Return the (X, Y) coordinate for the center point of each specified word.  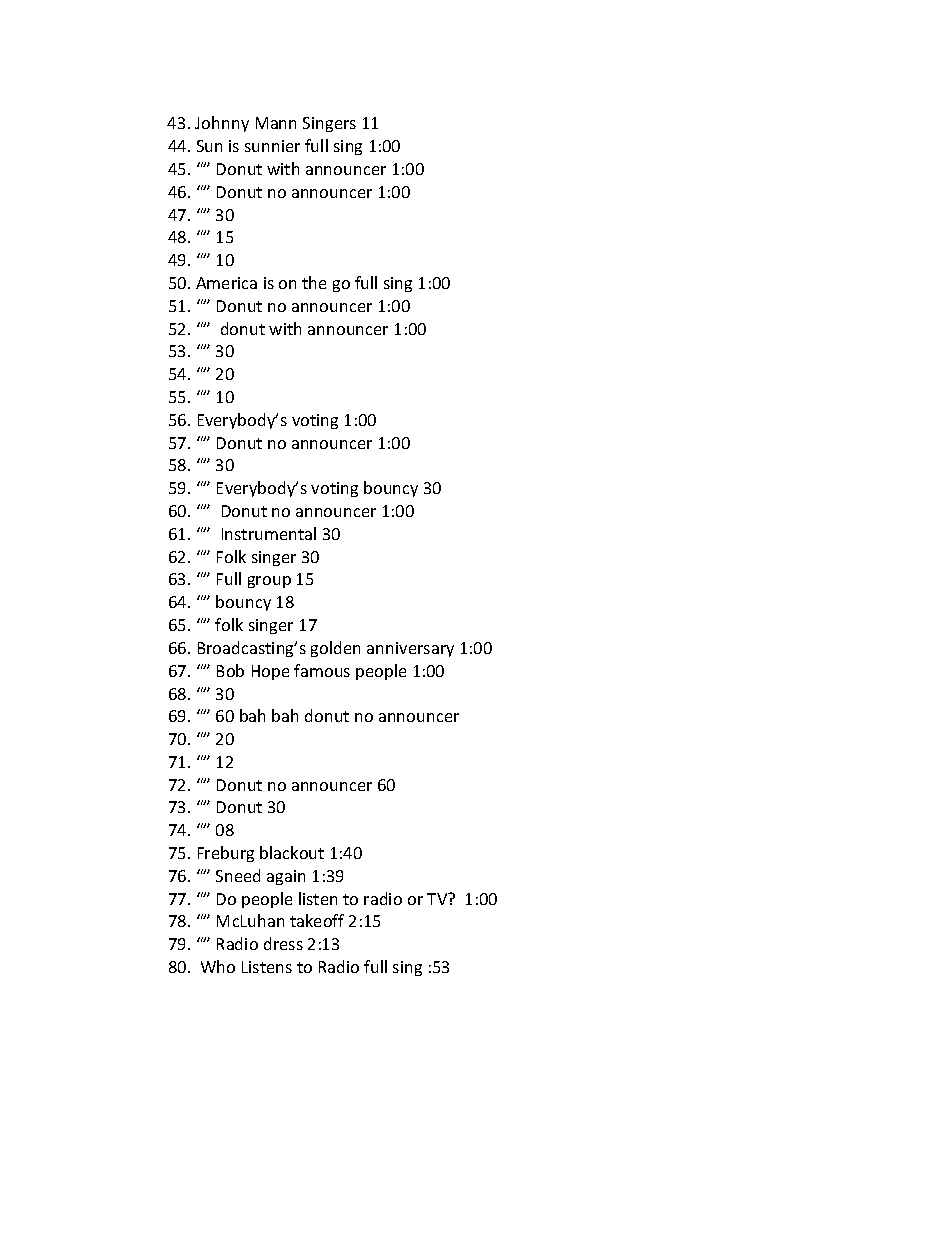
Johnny (222, 124)
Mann (276, 123)
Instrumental (269, 533)
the (314, 282)
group (269, 582)
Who (218, 966)
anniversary (410, 649)
